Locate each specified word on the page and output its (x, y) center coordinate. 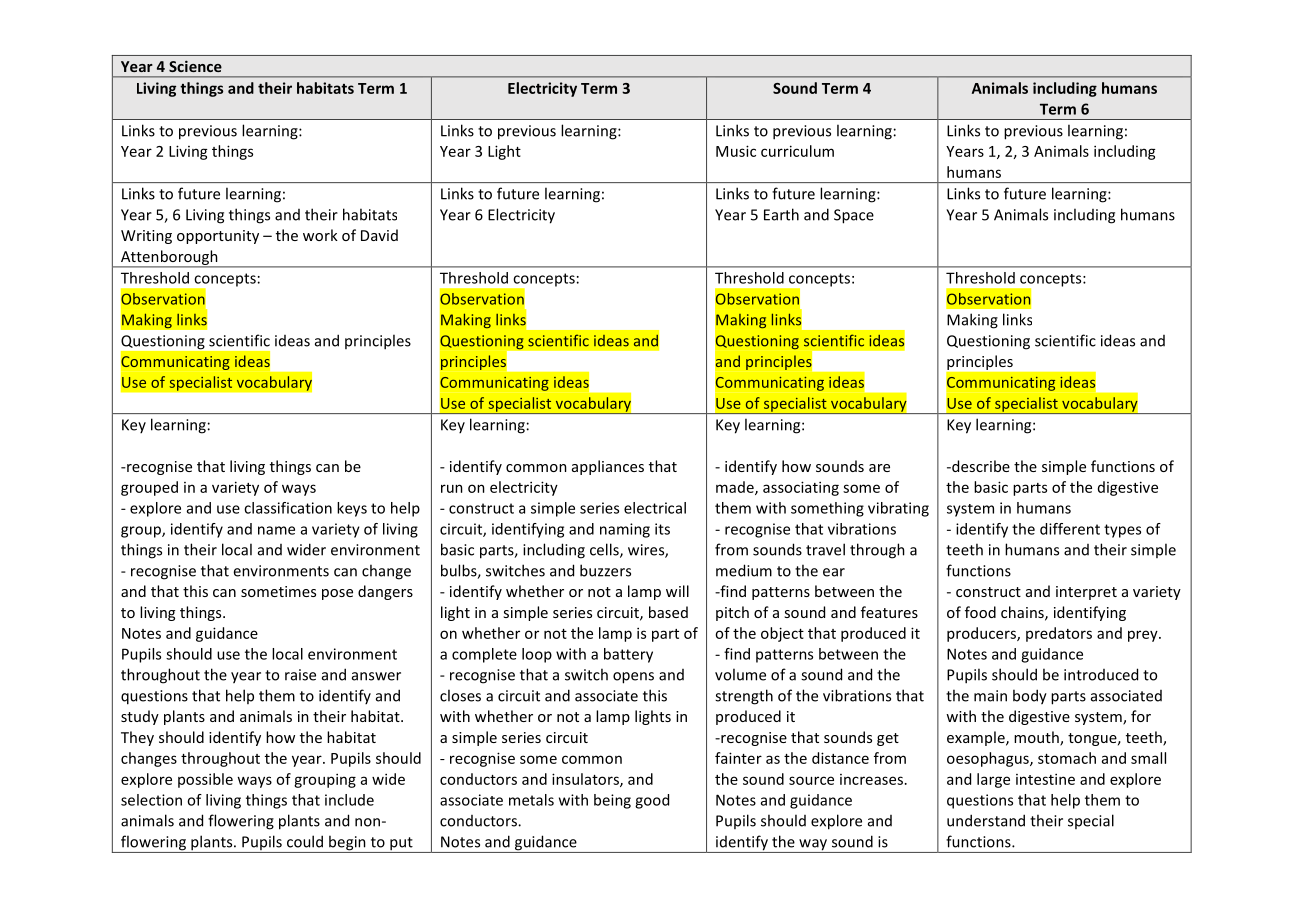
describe (980, 466)
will (677, 591)
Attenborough (169, 258)
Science (195, 66)
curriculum (797, 151)
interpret (1086, 593)
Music (736, 151)
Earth (781, 214)
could (305, 841)
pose (337, 594)
